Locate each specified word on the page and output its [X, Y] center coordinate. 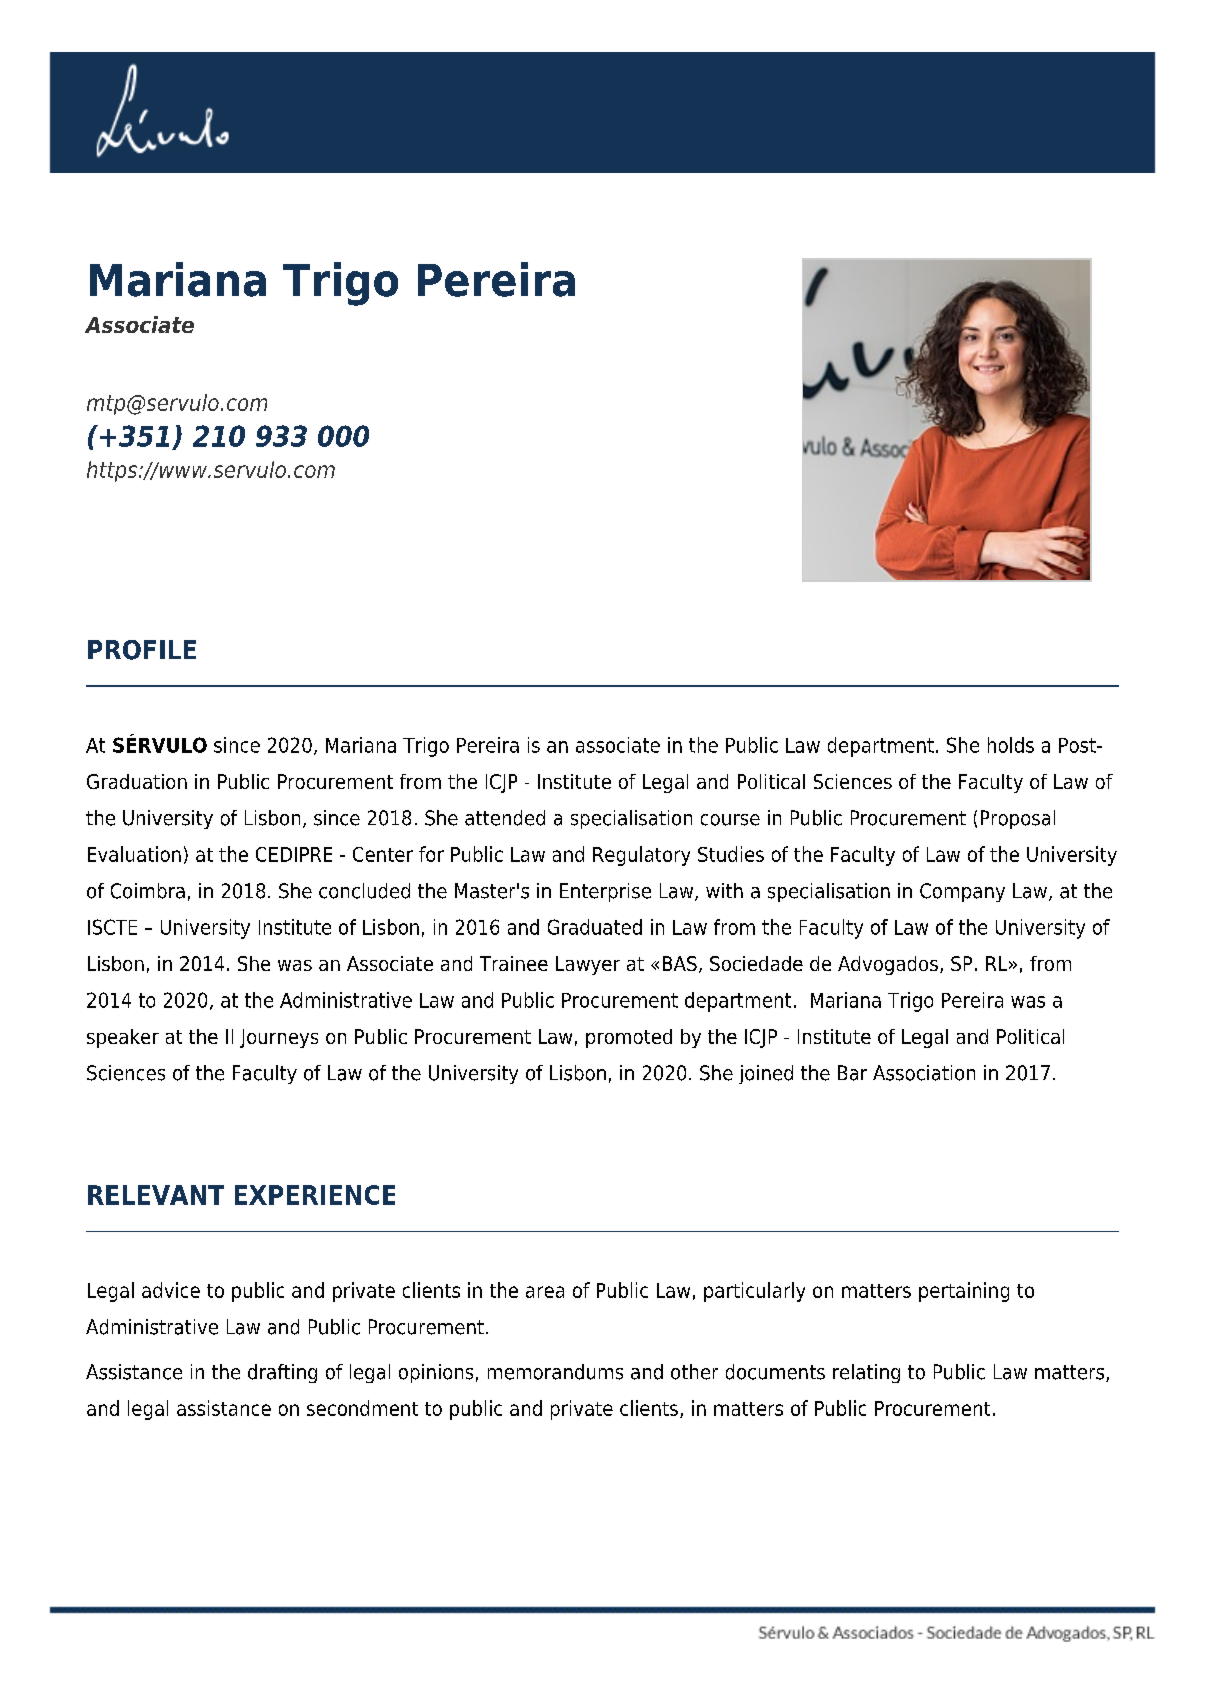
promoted [629, 1038]
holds [1011, 745]
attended [505, 818]
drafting [282, 1373]
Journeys [279, 1038]
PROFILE [142, 650]
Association [924, 1073]
